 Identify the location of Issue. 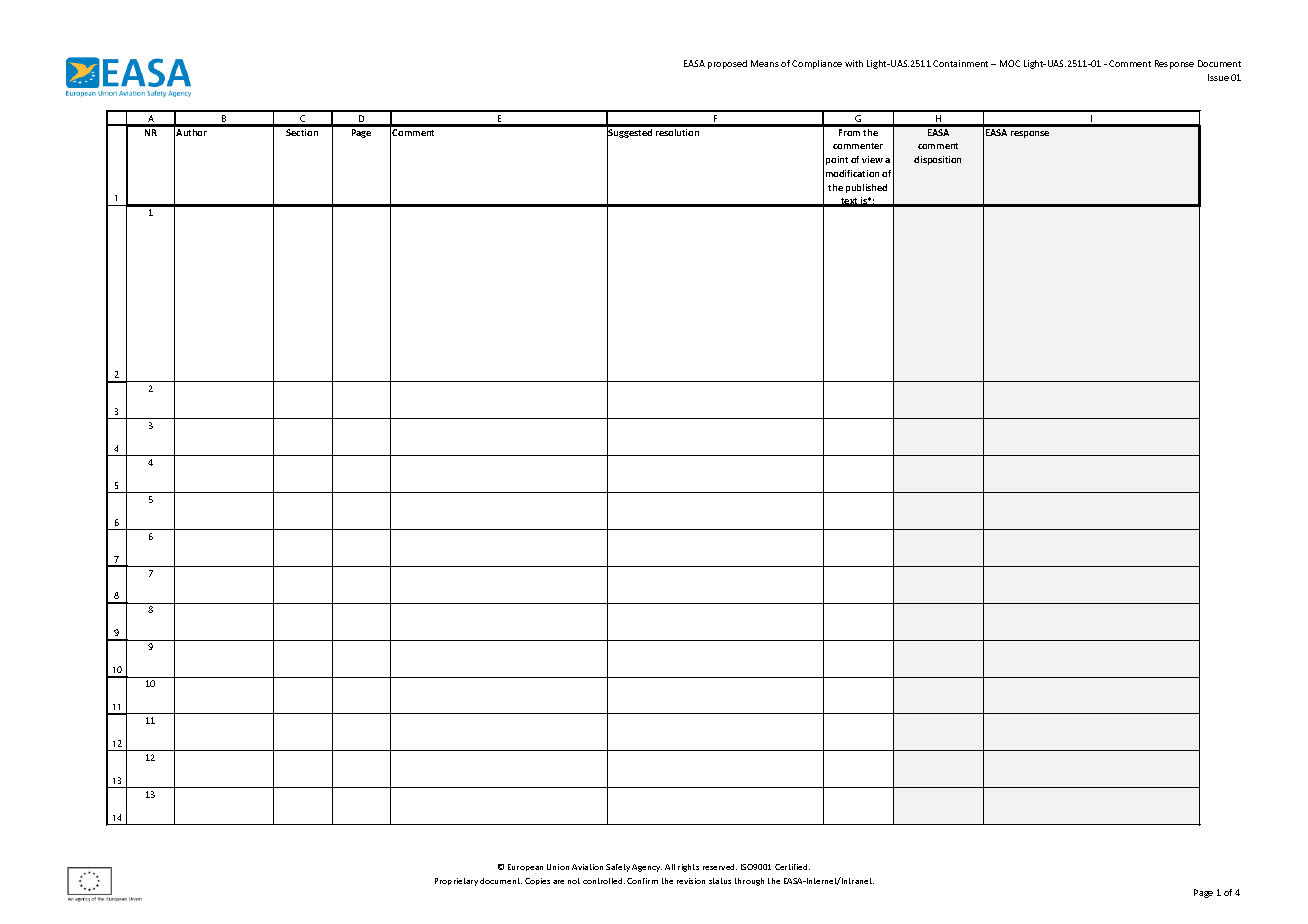
(1218, 77).
